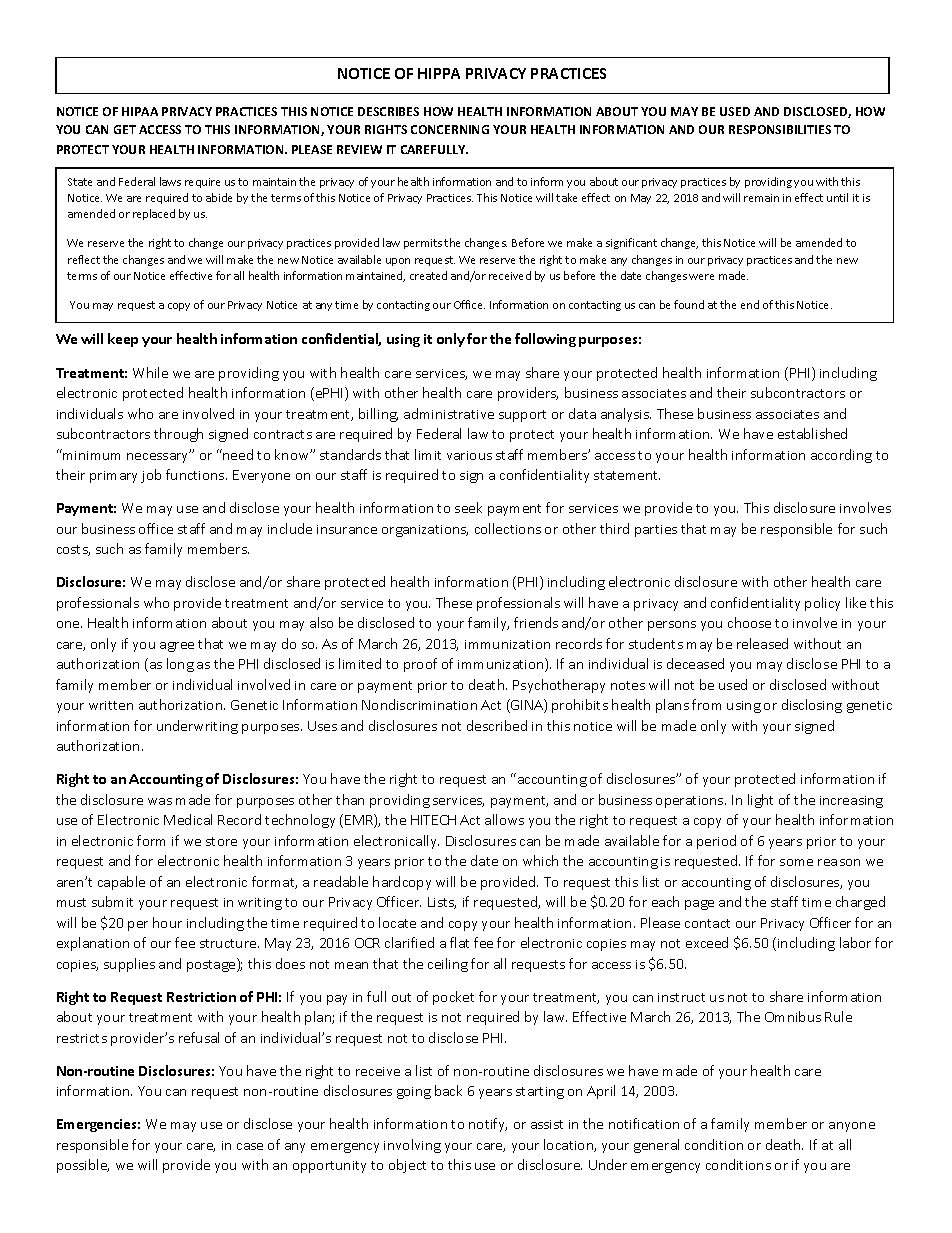  What do you see at coordinates (749, 622) in the screenshot?
I see `choose` at bounding box center [749, 622].
